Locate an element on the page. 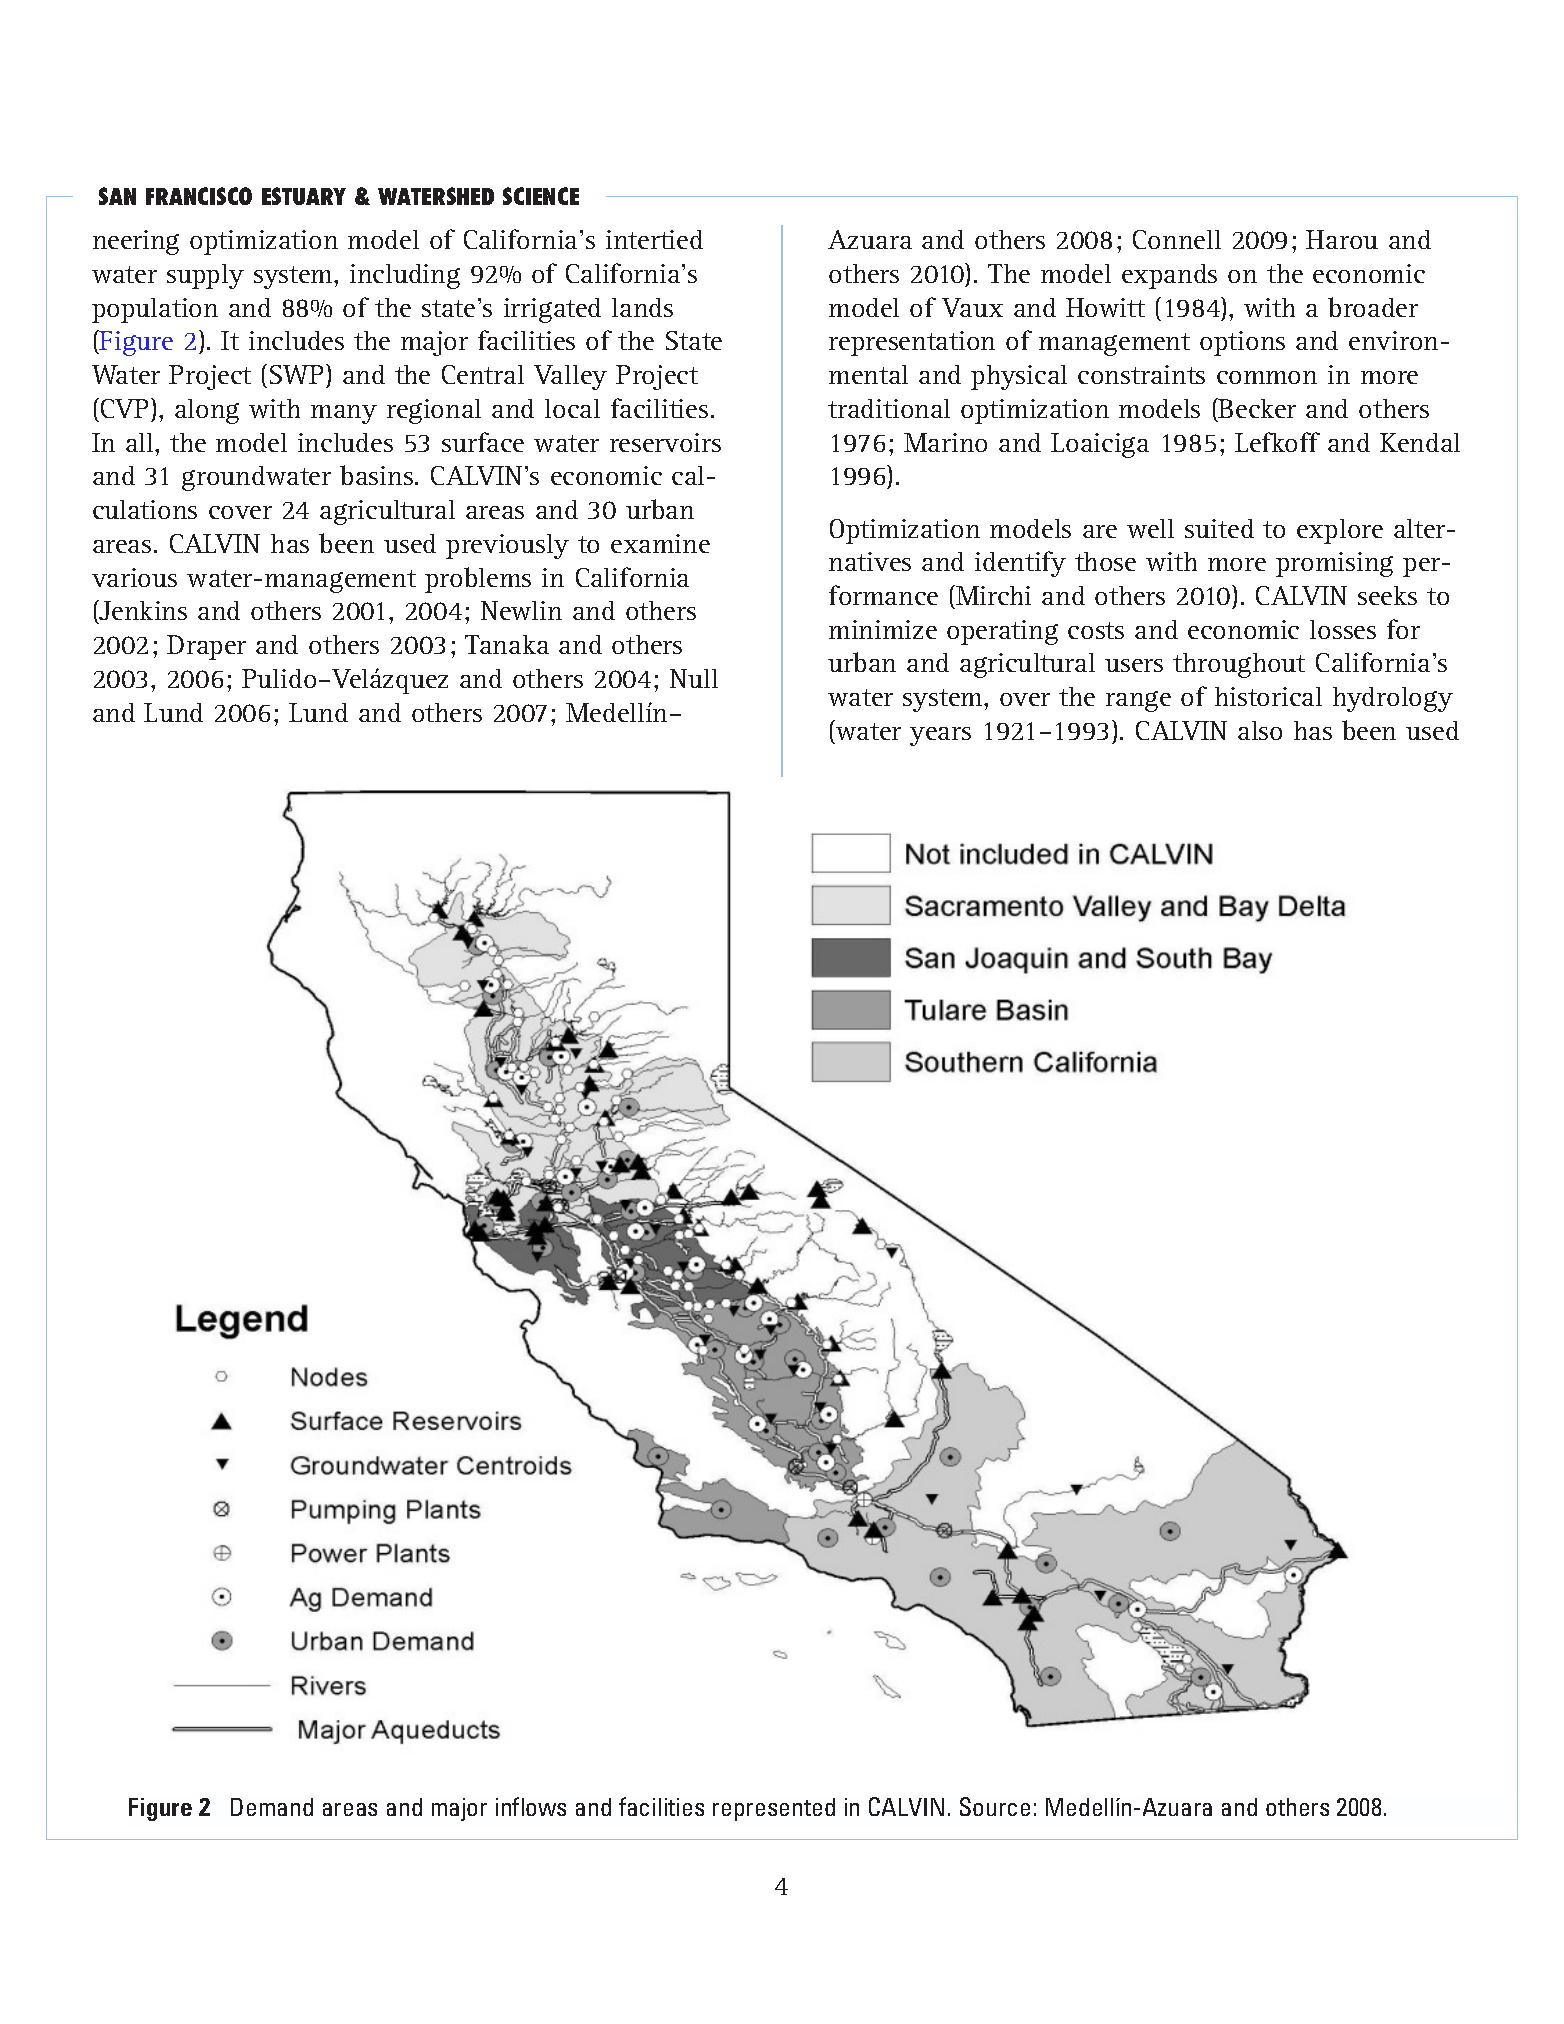  Source is located at coordinates (995, 1806).
